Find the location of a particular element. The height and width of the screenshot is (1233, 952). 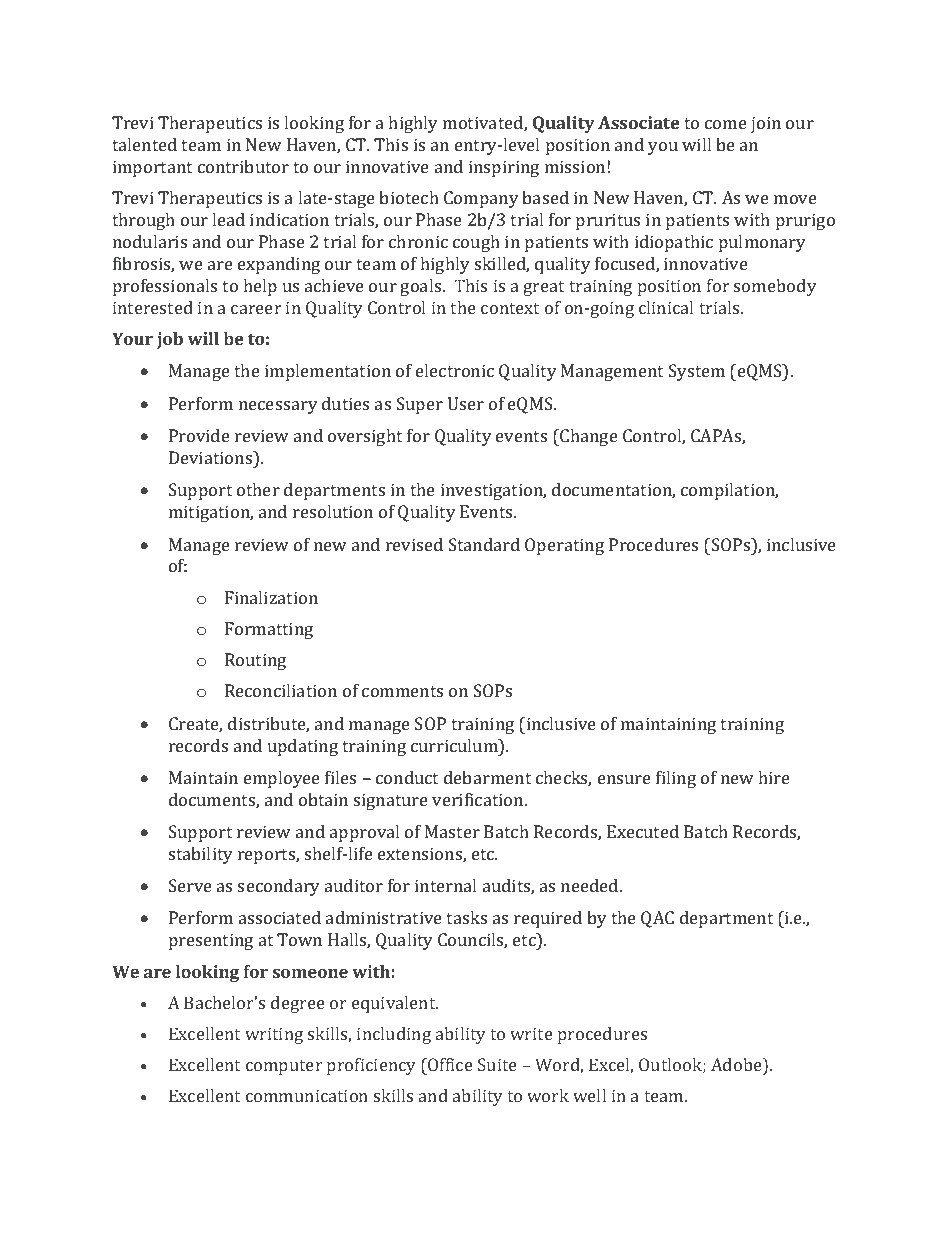

computer is located at coordinates (284, 1067).
